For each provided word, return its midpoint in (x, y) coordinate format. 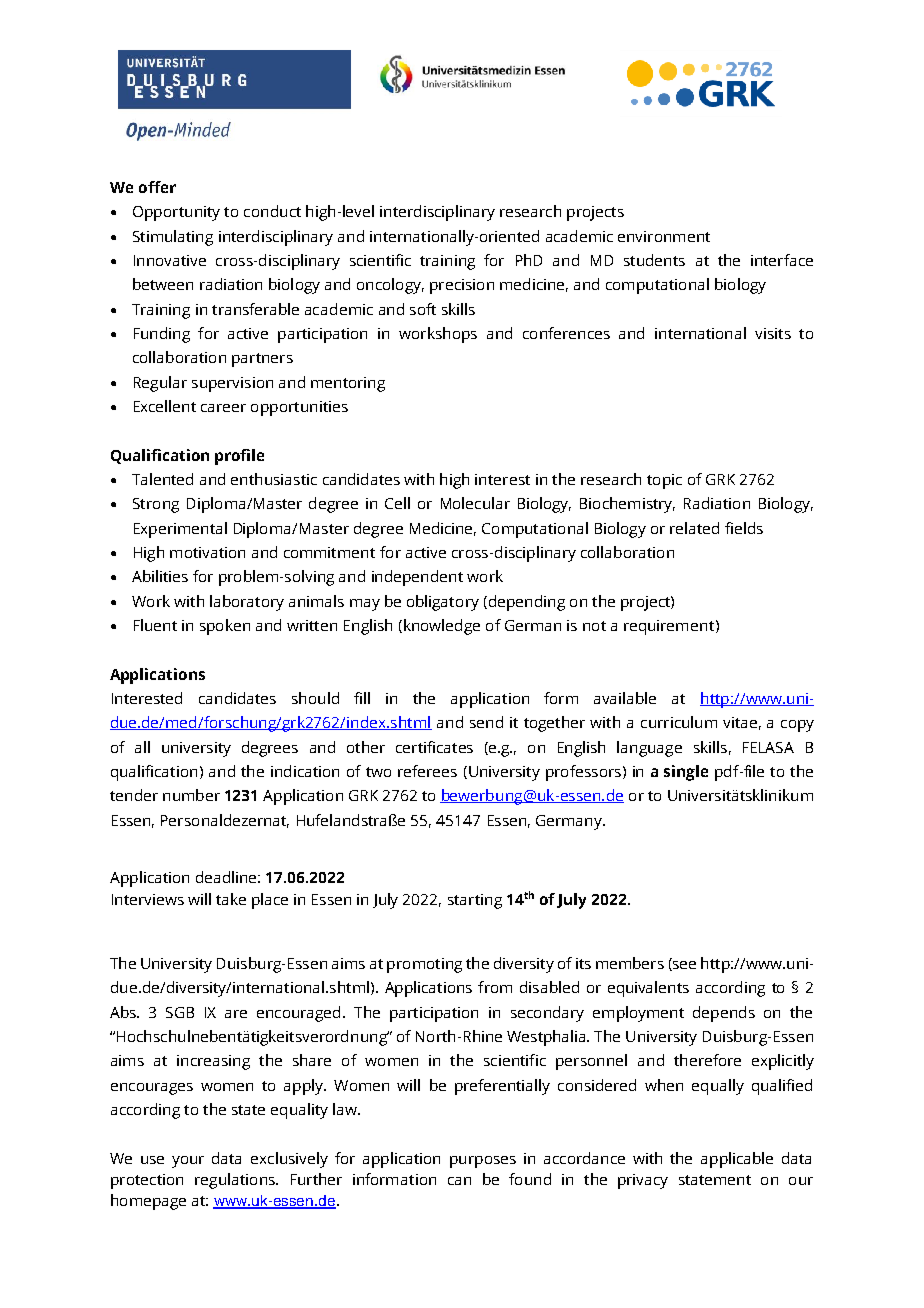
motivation (207, 552)
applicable (737, 1160)
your (188, 1162)
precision (462, 286)
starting (475, 901)
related (694, 528)
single (686, 773)
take (231, 899)
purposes (483, 1162)
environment (664, 236)
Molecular (475, 503)
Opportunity (176, 213)
